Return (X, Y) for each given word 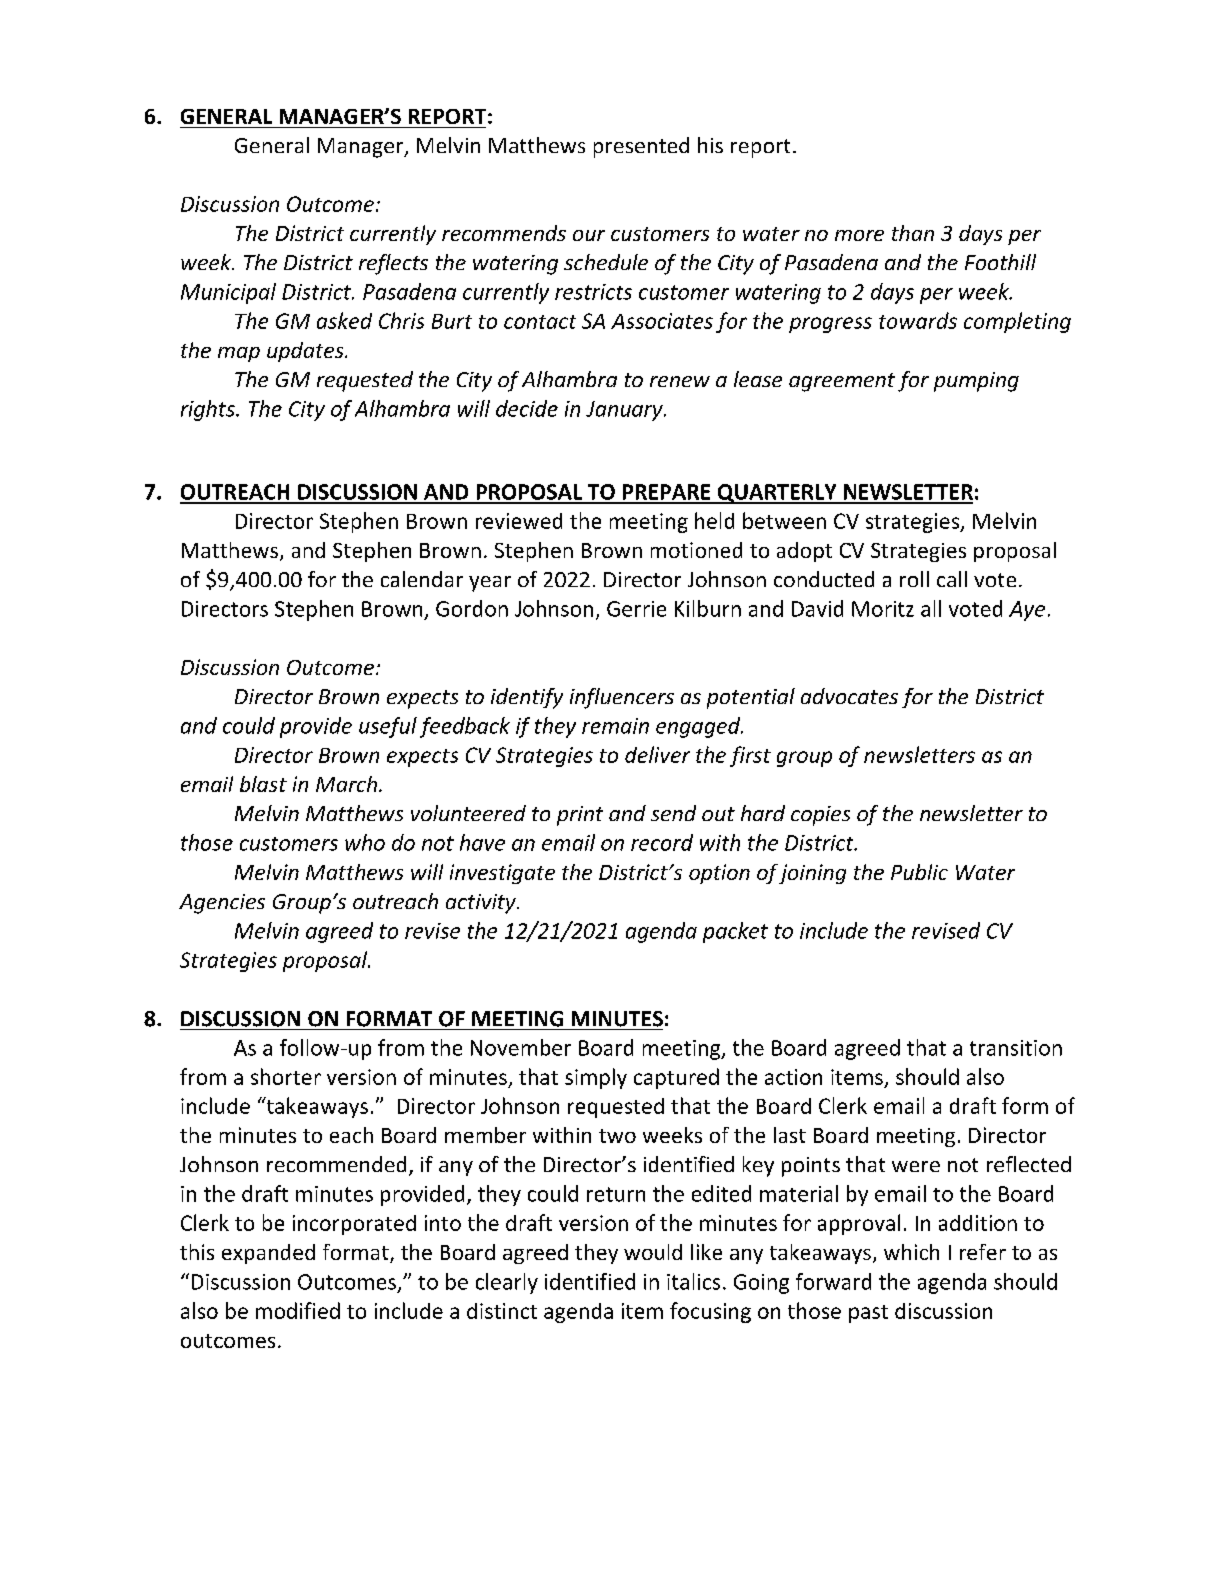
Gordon (472, 608)
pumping (976, 382)
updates (306, 352)
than (913, 233)
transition (1016, 1048)
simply (596, 1078)
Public (919, 872)
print (580, 816)
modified (298, 1310)
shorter (286, 1076)
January (625, 411)
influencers (622, 698)
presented (641, 147)
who (365, 842)
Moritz (883, 609)
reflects (393, 264)
